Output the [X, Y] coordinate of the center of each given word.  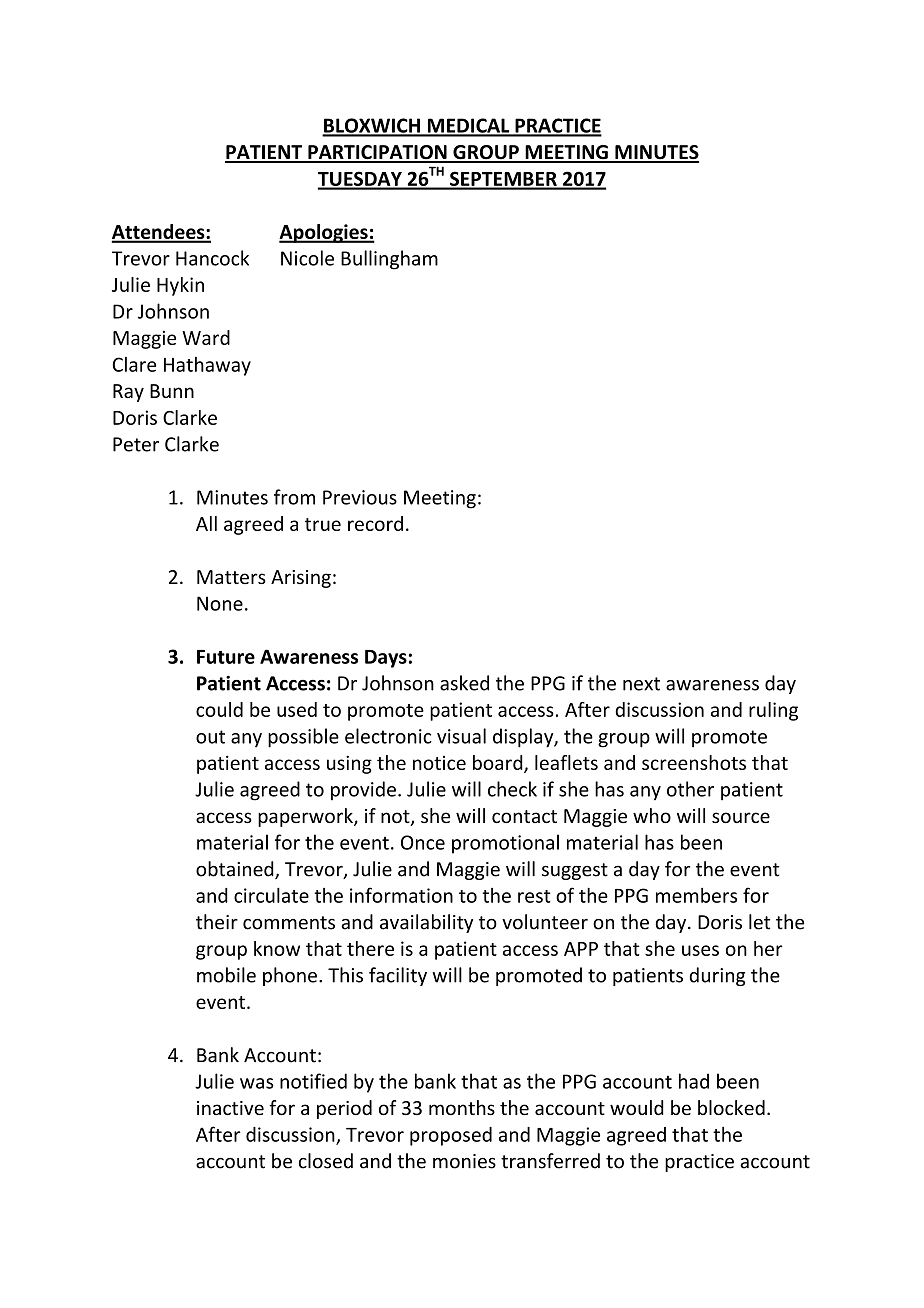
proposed [451, 1136]
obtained [236, 870]
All [206, 523]
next [641, 684]
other [690, 789]
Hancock [212, 258]
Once [423, 842]
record [375, 523]
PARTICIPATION [377, 153]
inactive [230, 1108]
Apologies [324, 233]
